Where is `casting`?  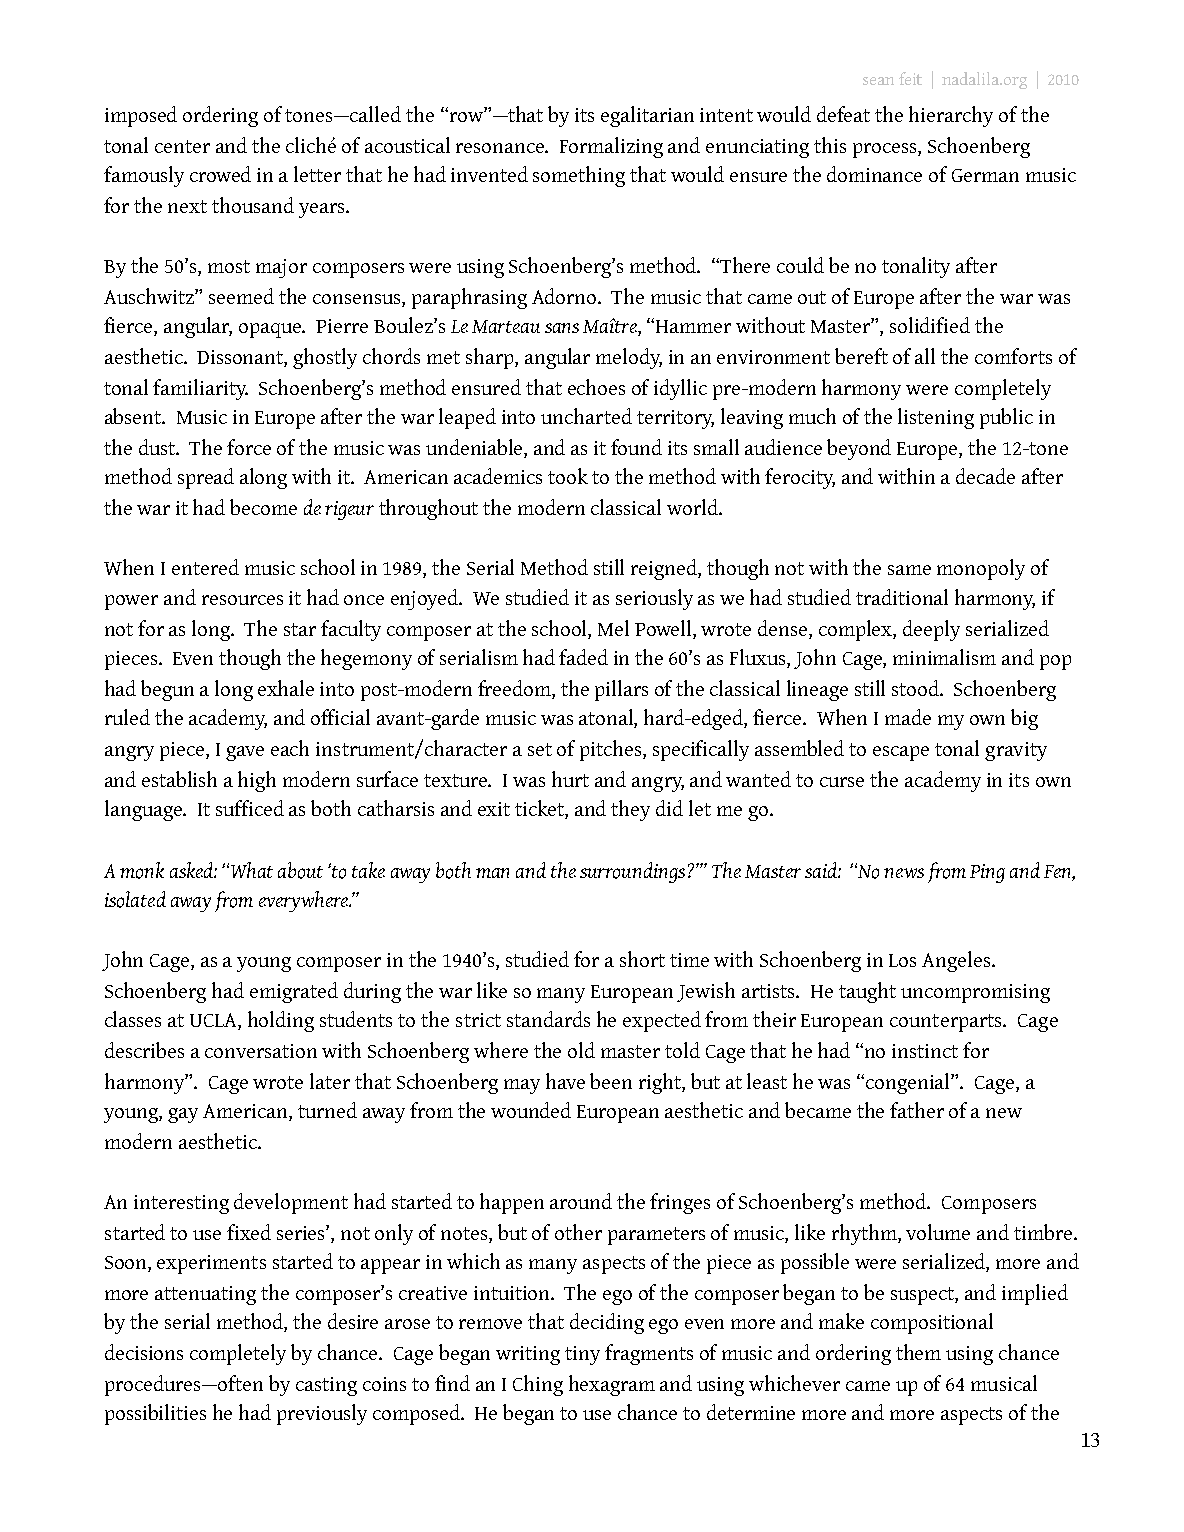
casting is located at coordinates (326, 1386).
